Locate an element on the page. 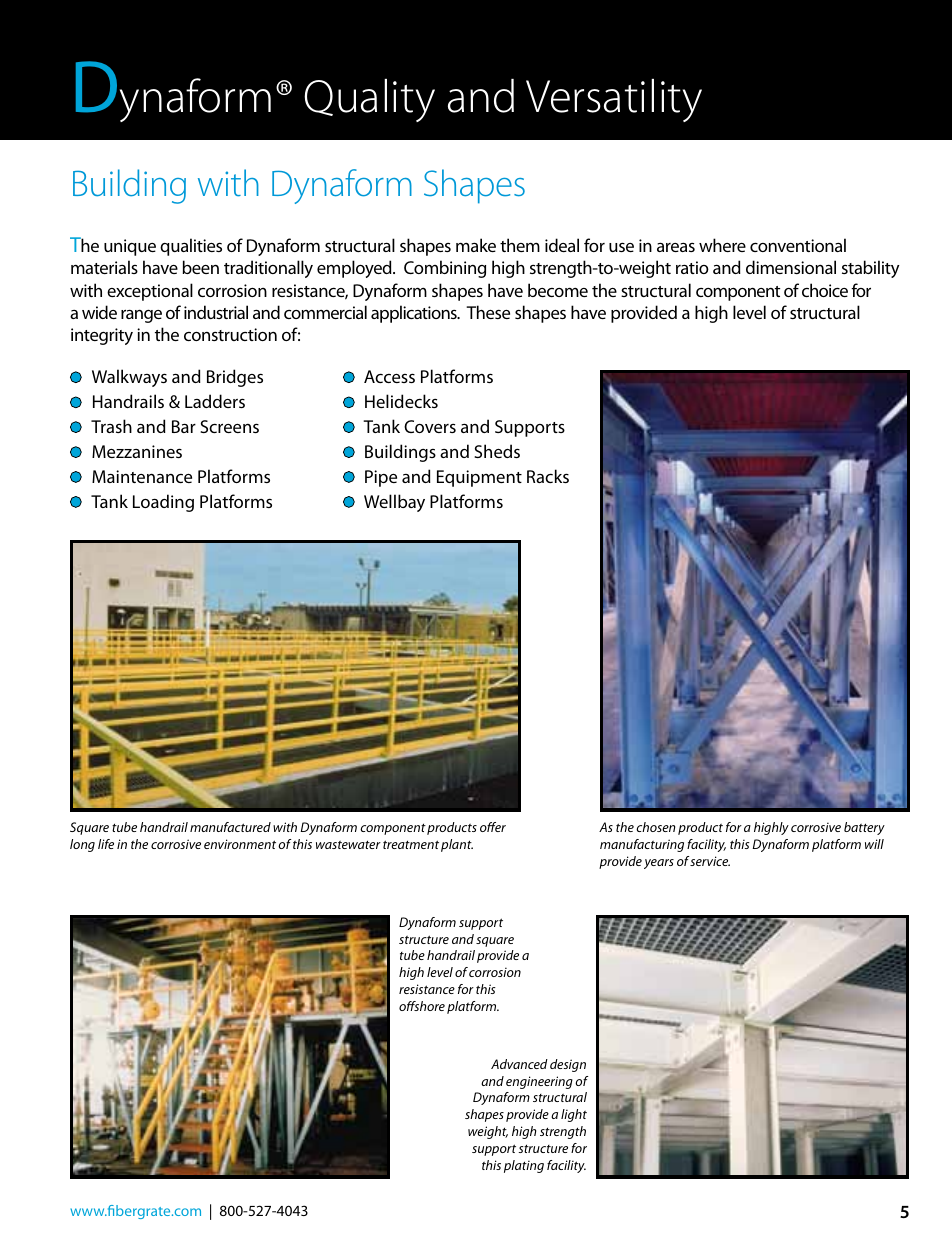 The height and width of the image is (1233, 952). manufactured is located at coordinates (230, 827).
